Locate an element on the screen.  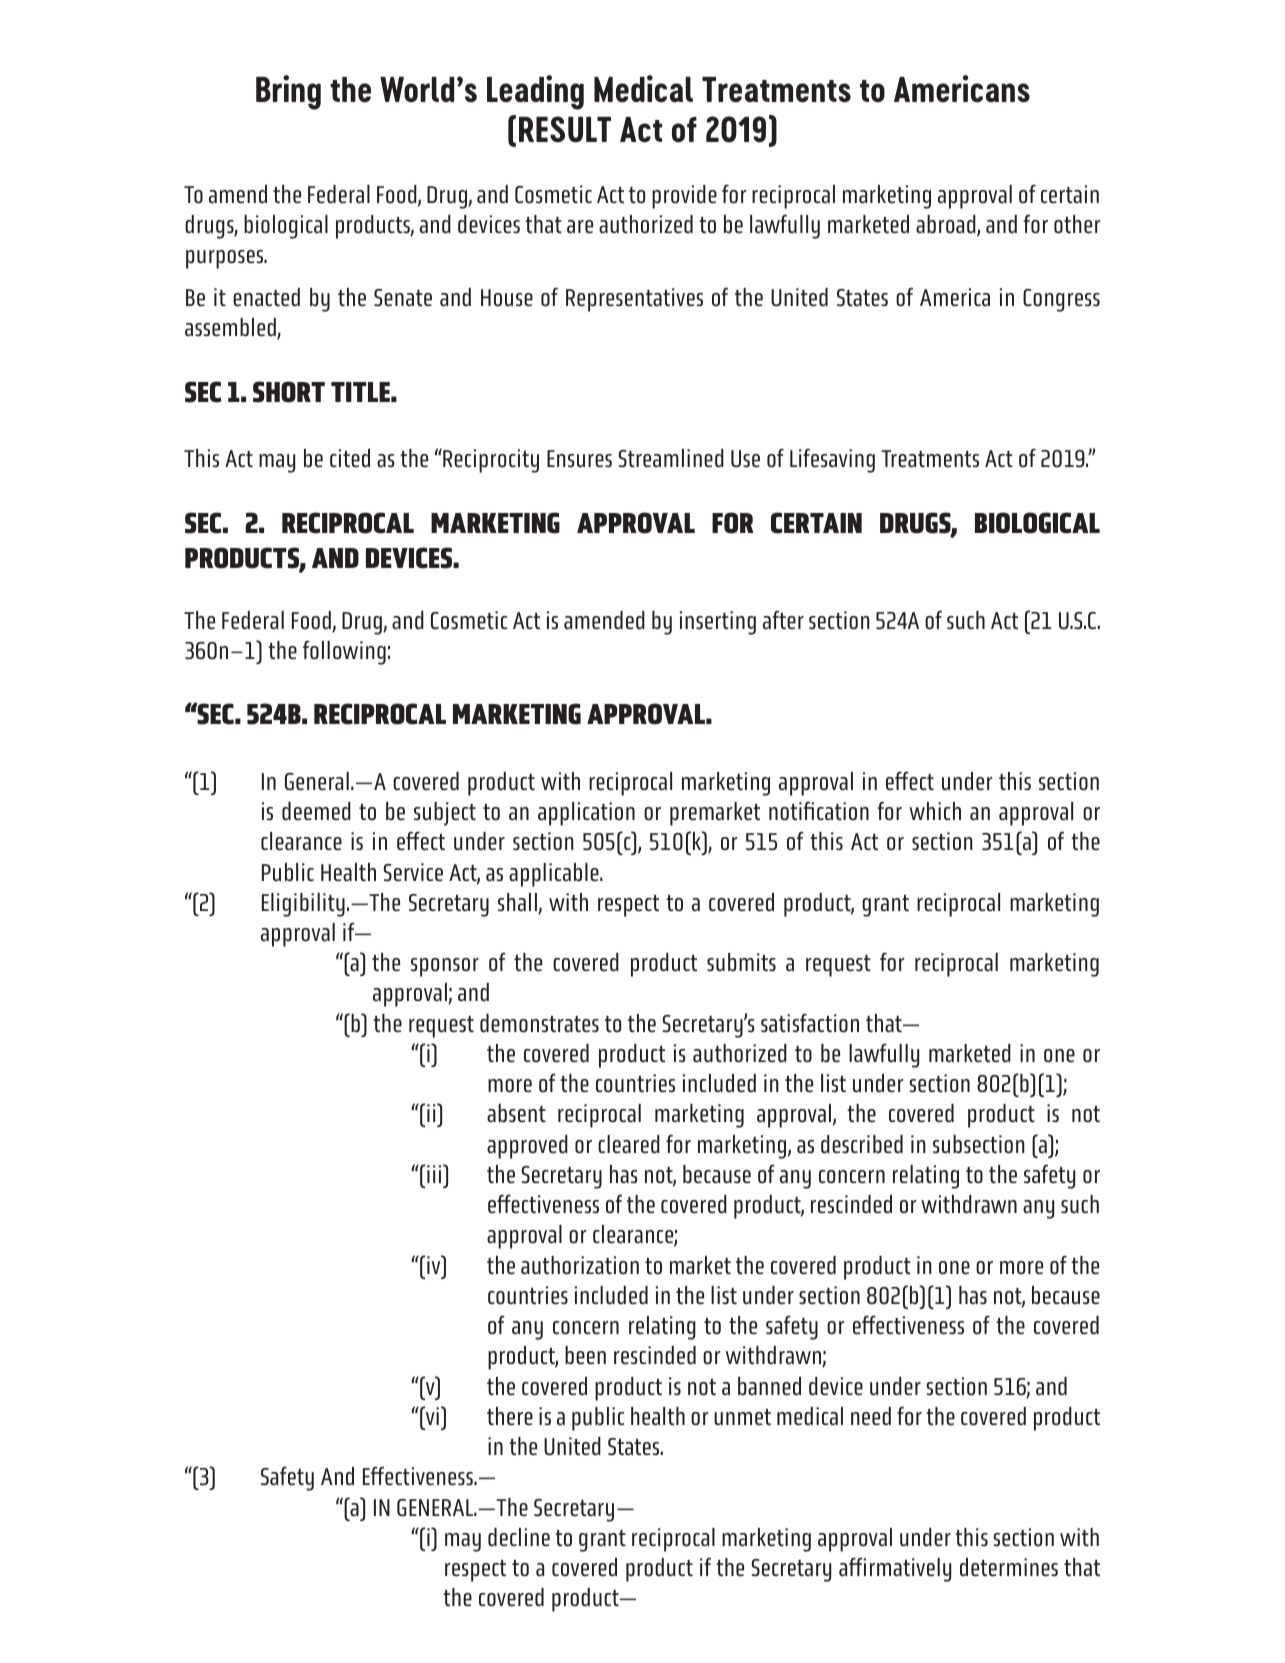
after is located at coordinates (783, 620).
